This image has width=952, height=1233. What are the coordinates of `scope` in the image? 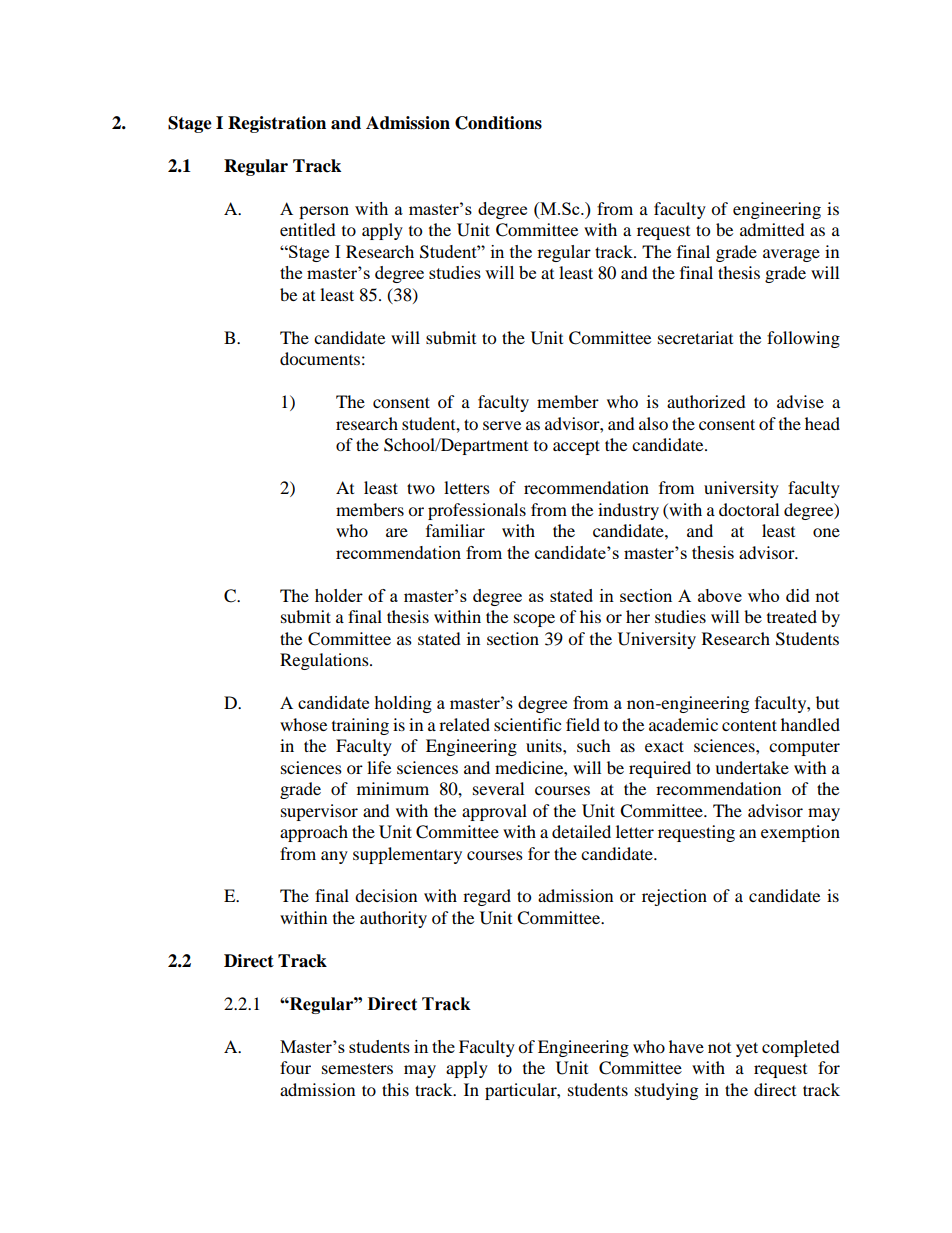 It's located at (534, 620).
